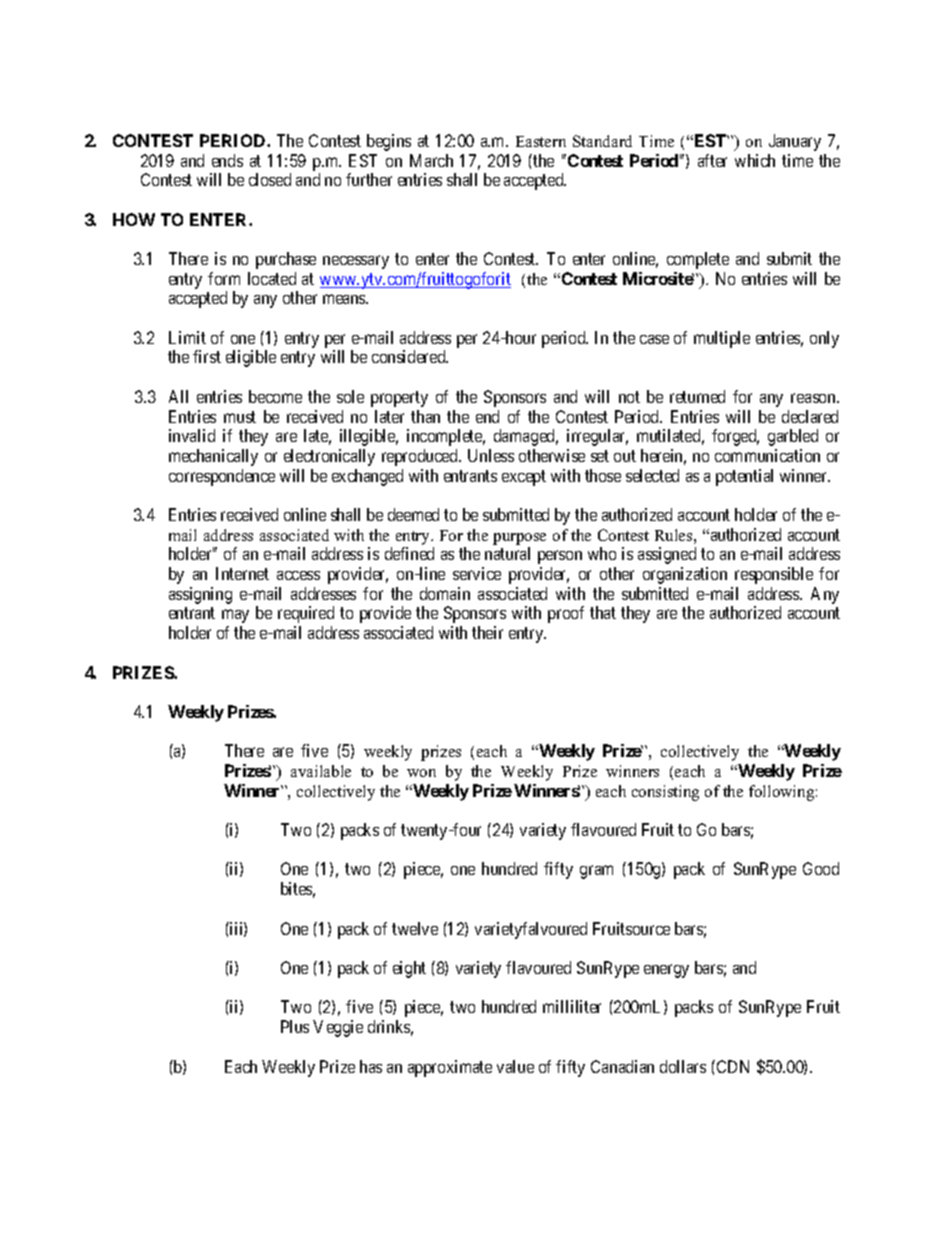 This screenshot has width=952, height=1233. What do you see at coordinates (665, 793) in the screenshot?
I see `consisting` at bounding box center [665, 793].
